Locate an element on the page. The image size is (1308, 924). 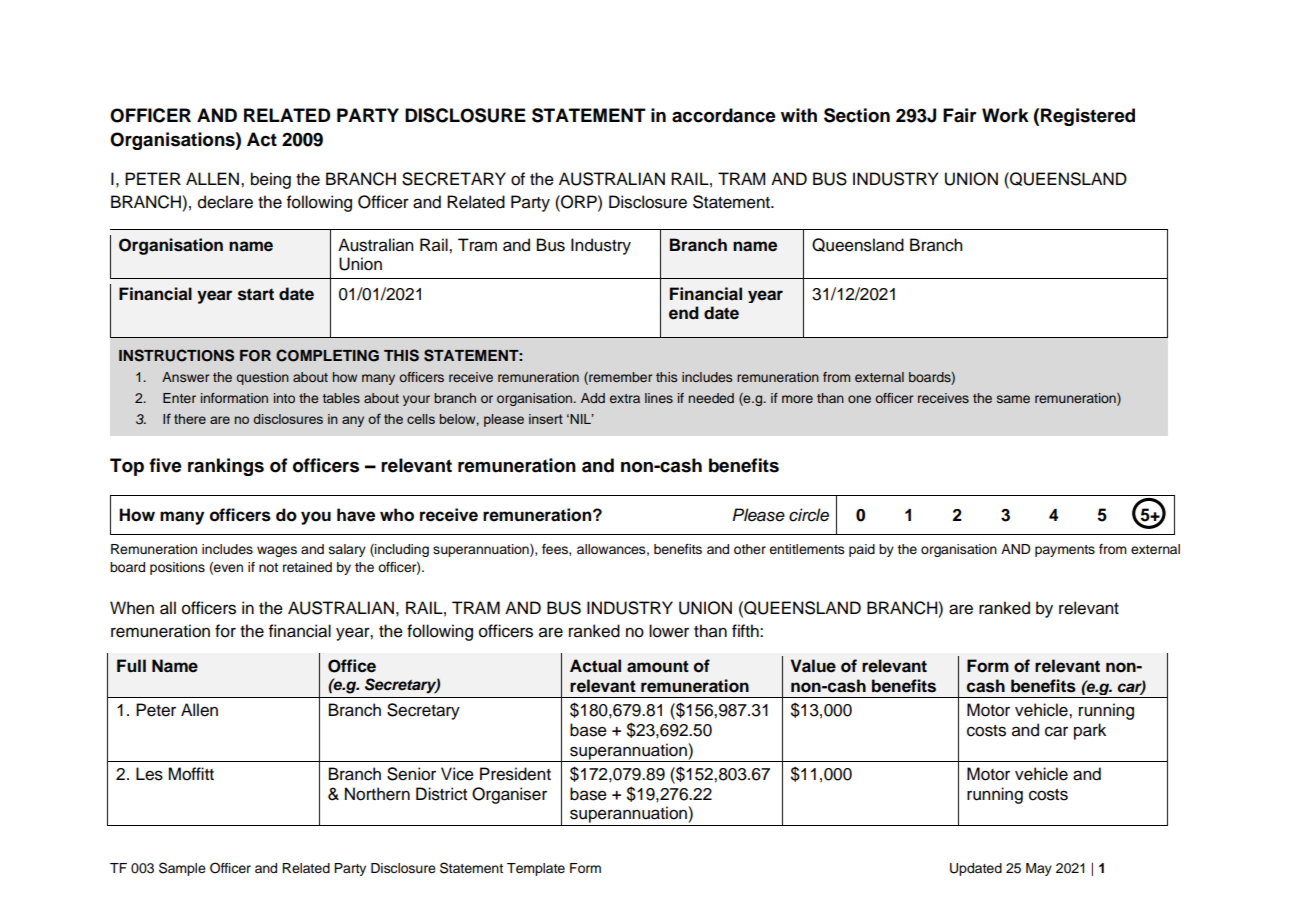
lower is located at coordinates (669, 631).
